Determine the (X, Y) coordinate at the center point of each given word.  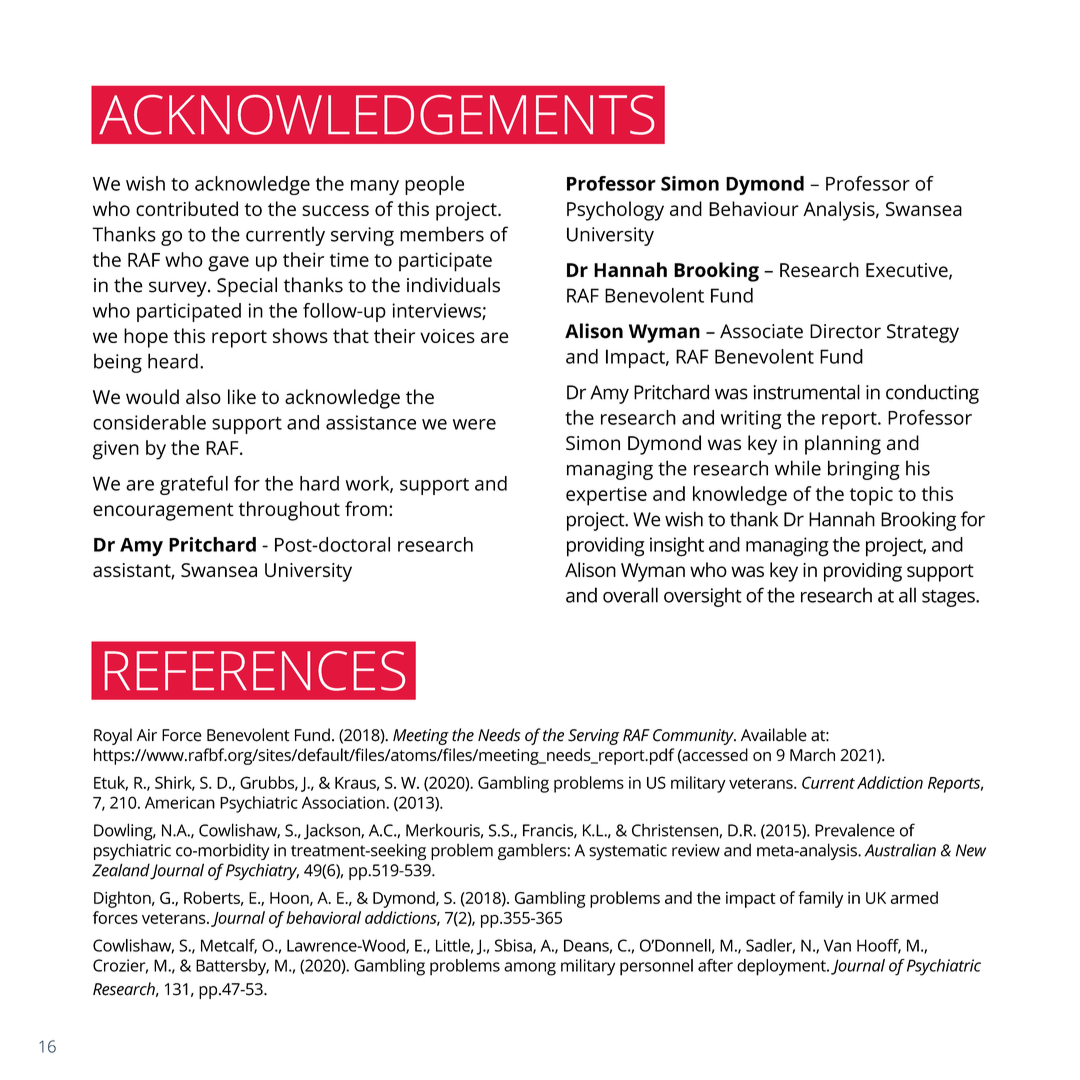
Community (694, 737)
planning (843, 445)
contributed (187, 208)
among (530, 969)
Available (774, 735)
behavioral (323, 917)
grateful (194, 485)
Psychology (615, 211)
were (474, 424)
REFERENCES (255, 671)
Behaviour (754, 208)
